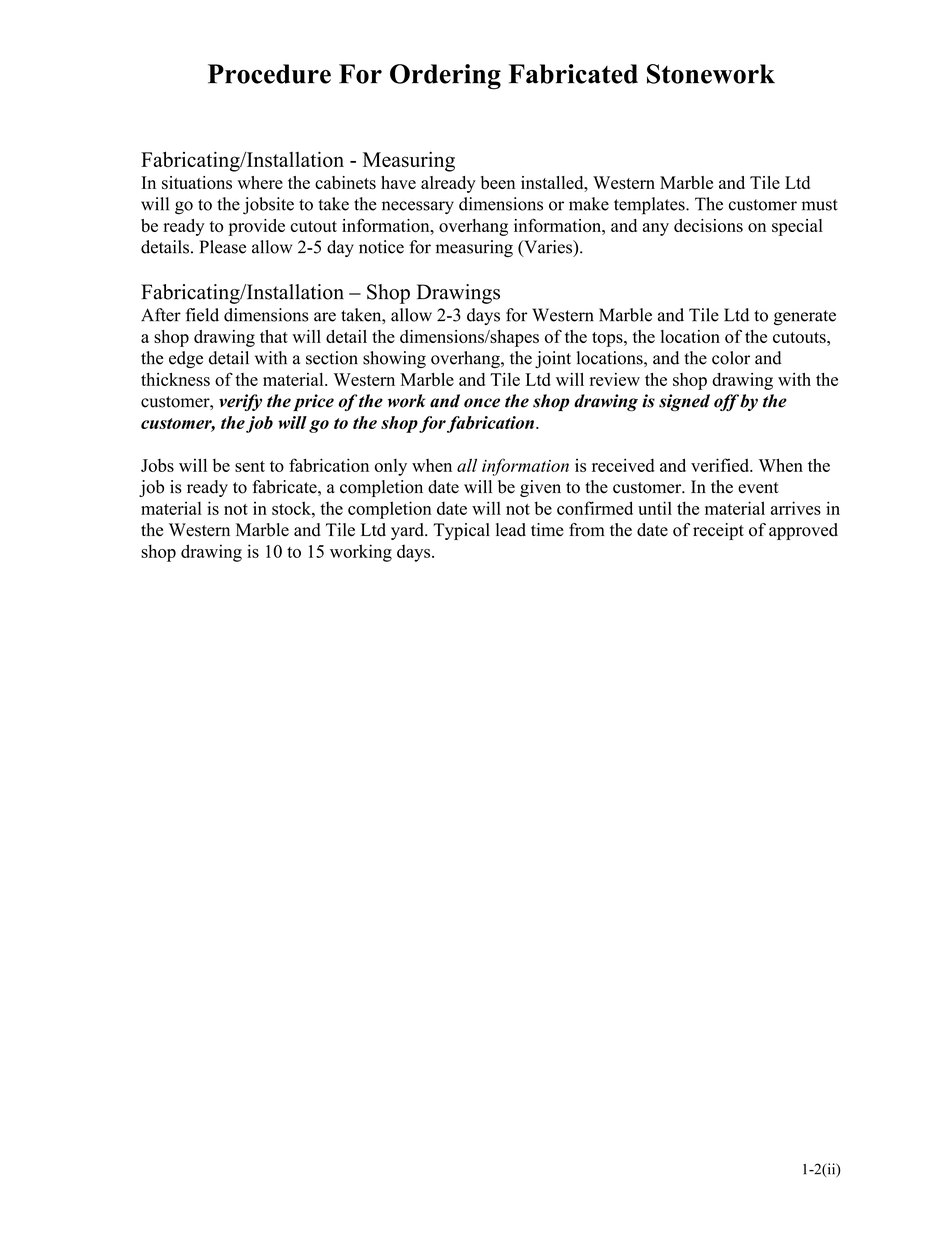 Image resolution: width=952 pixels, height=1233 pixels. Describe the element at coordinates (805, 318) in the document. I see `generate` at that location.
